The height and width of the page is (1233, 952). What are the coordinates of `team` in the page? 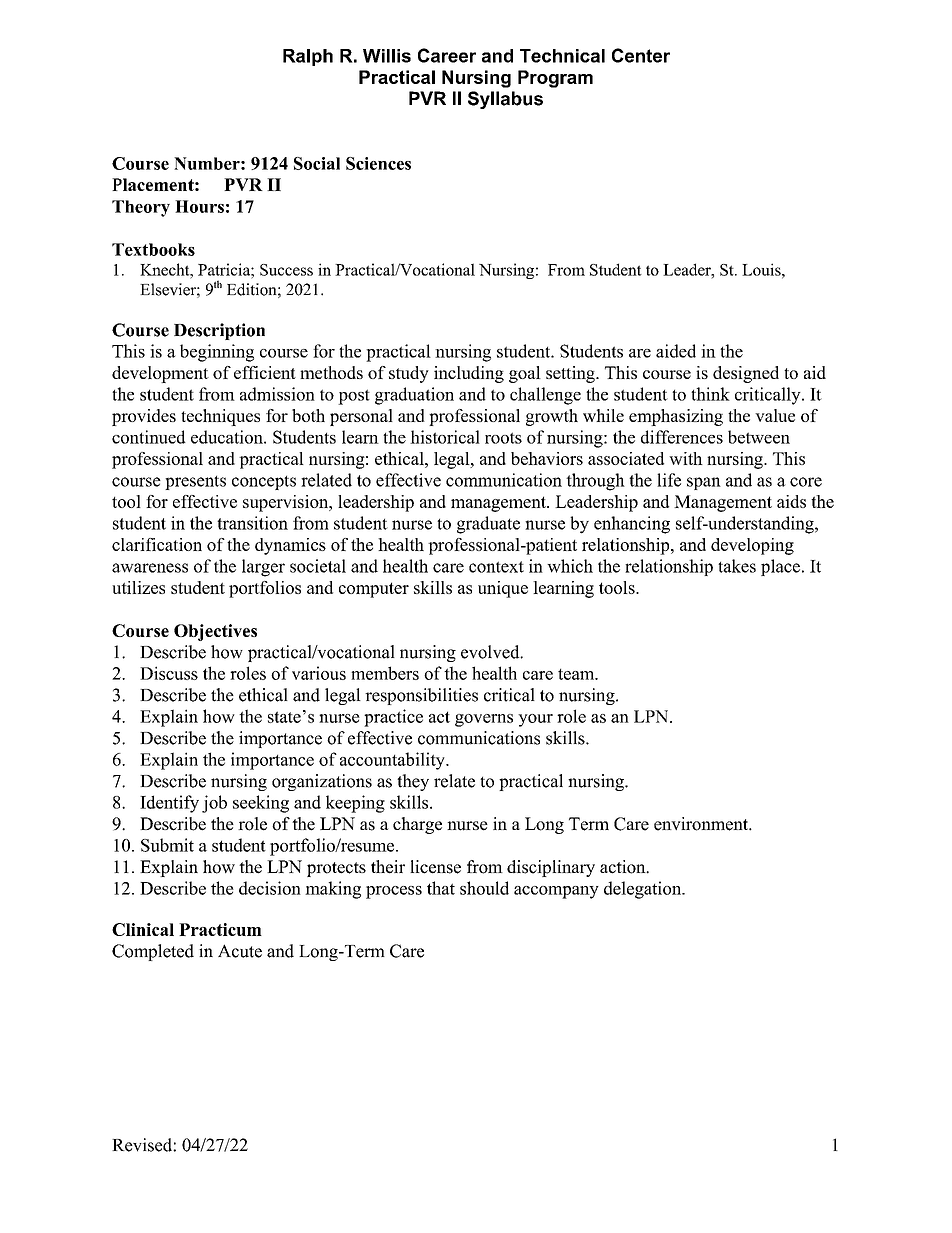 It's located at (577, 674).
